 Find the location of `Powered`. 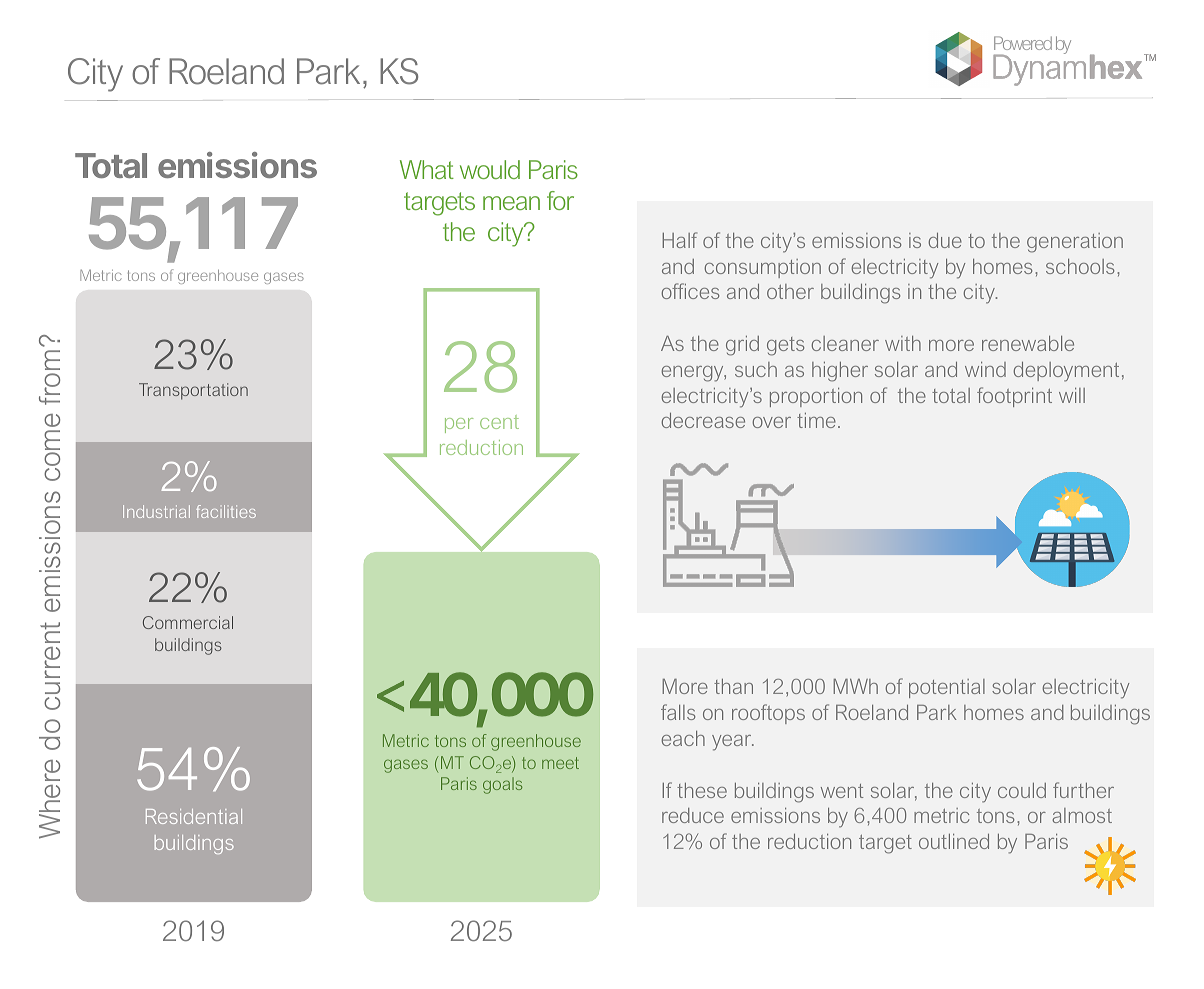

Powered is located at coordinates (1023, 43).
